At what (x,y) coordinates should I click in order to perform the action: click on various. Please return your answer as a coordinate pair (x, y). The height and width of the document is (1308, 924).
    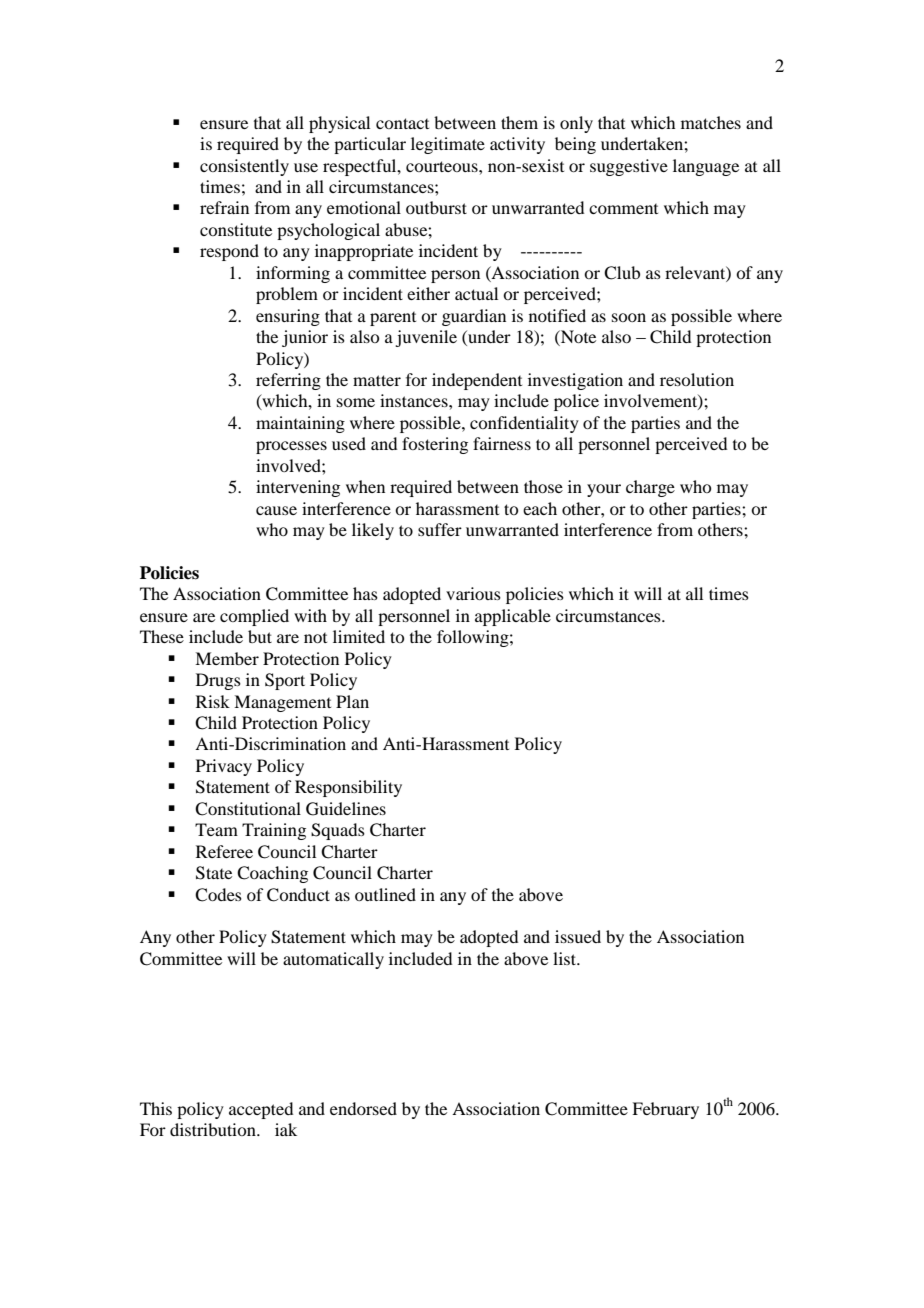
    Looking at the image, I should click on (473, 593).
